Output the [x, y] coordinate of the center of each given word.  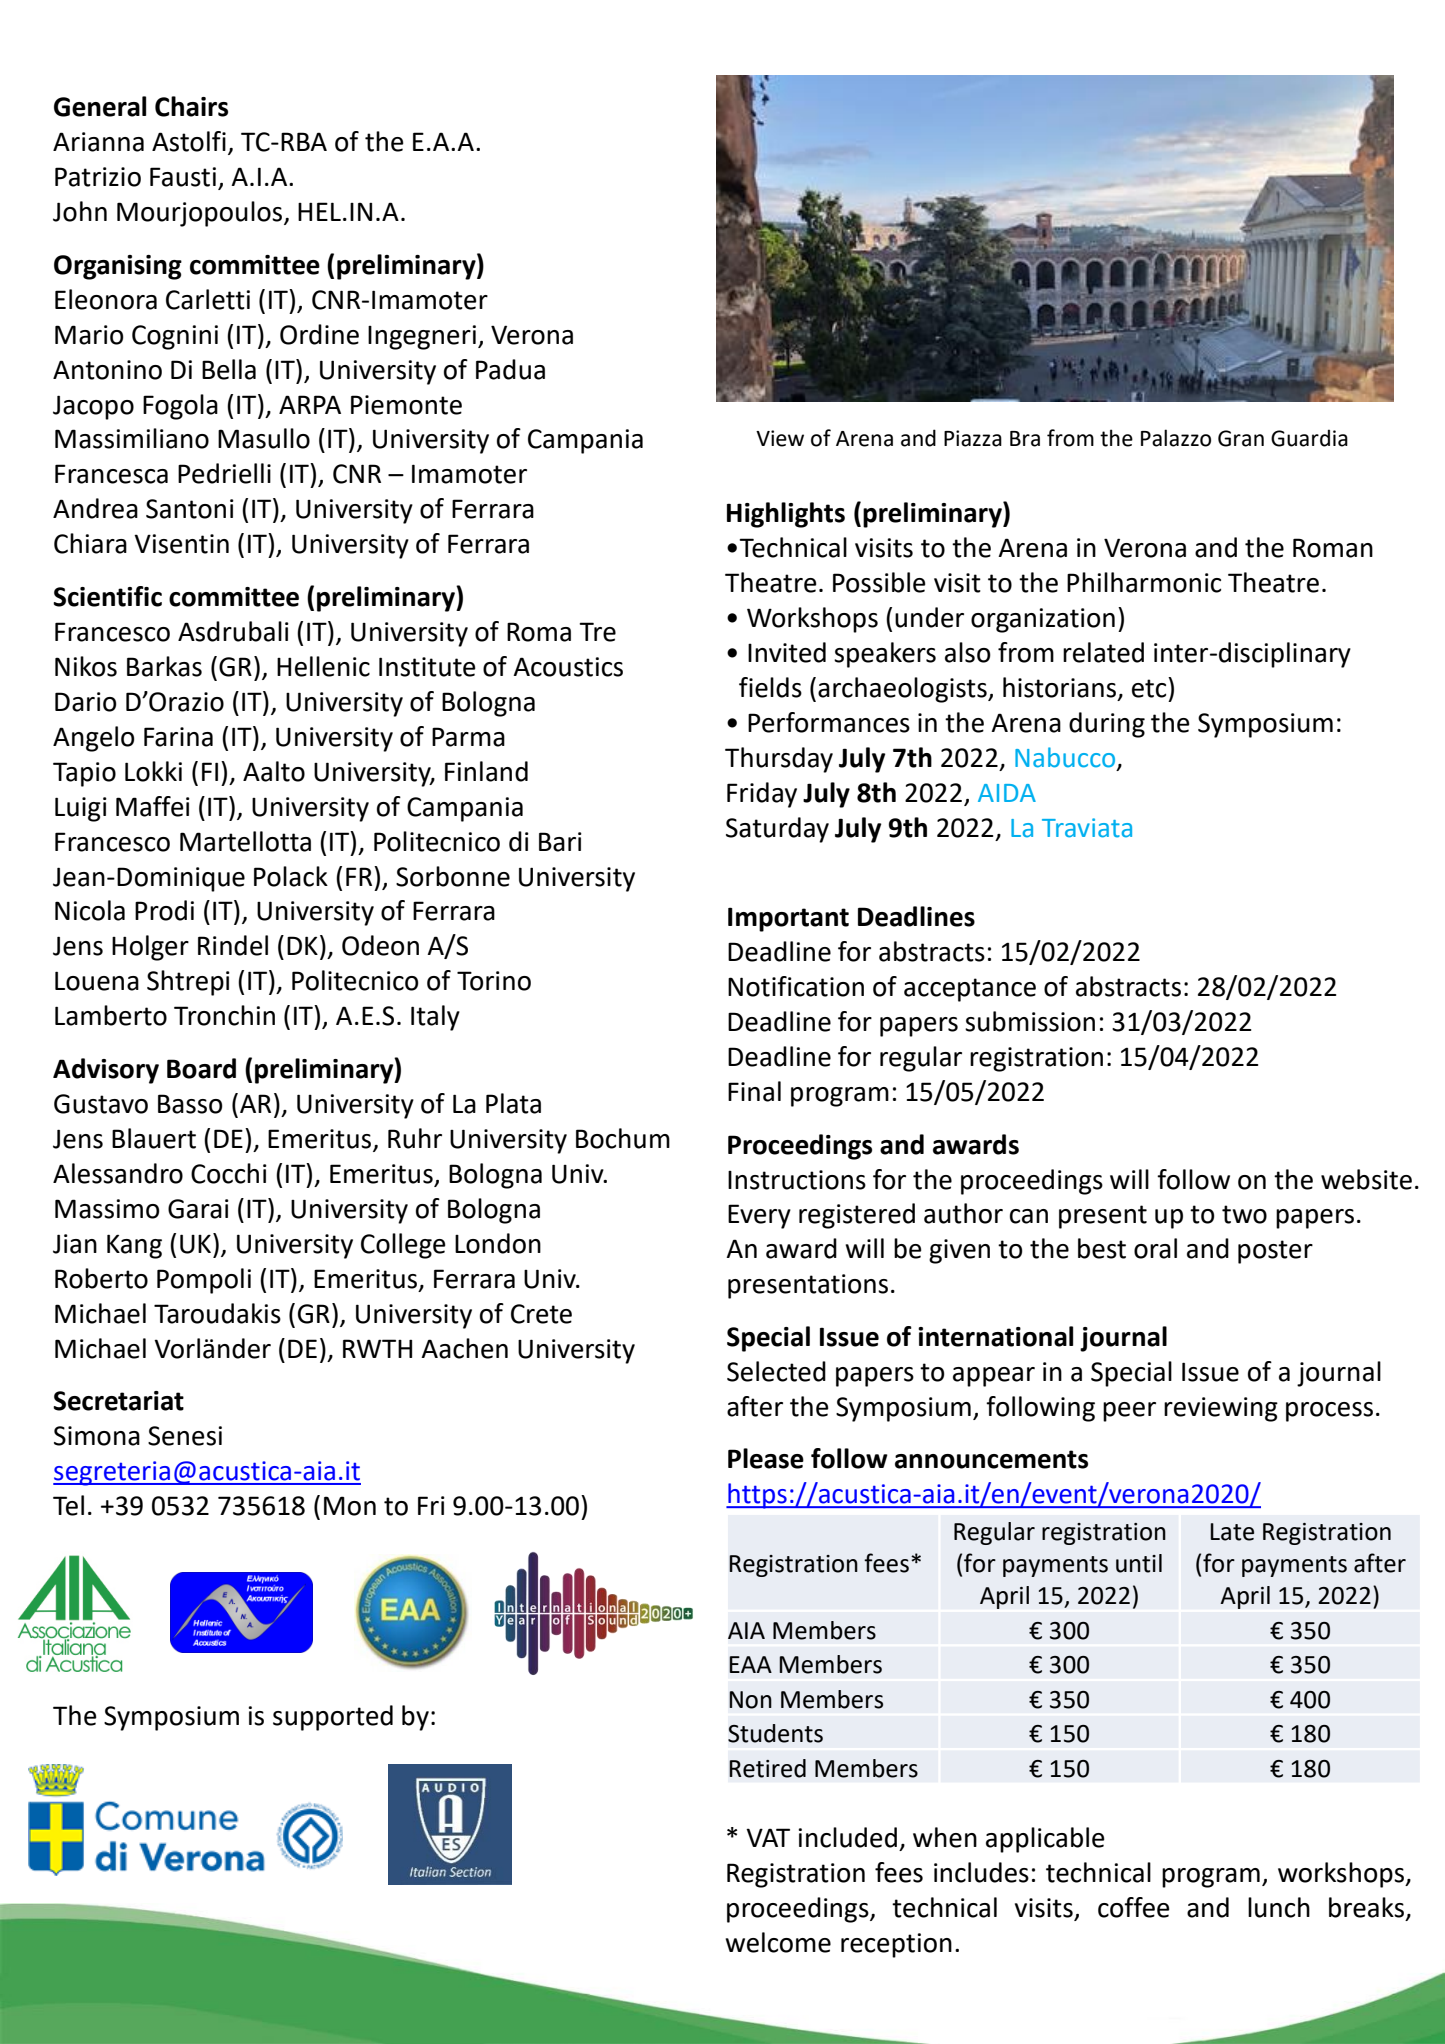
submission [1030, 1021]
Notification [796, 986]
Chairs [191, 106]
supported [333, 1718]
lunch [1279, 1907]
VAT [768, 1837]
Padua [510, 369]
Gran [1241, 438]
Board [201, 1068]
